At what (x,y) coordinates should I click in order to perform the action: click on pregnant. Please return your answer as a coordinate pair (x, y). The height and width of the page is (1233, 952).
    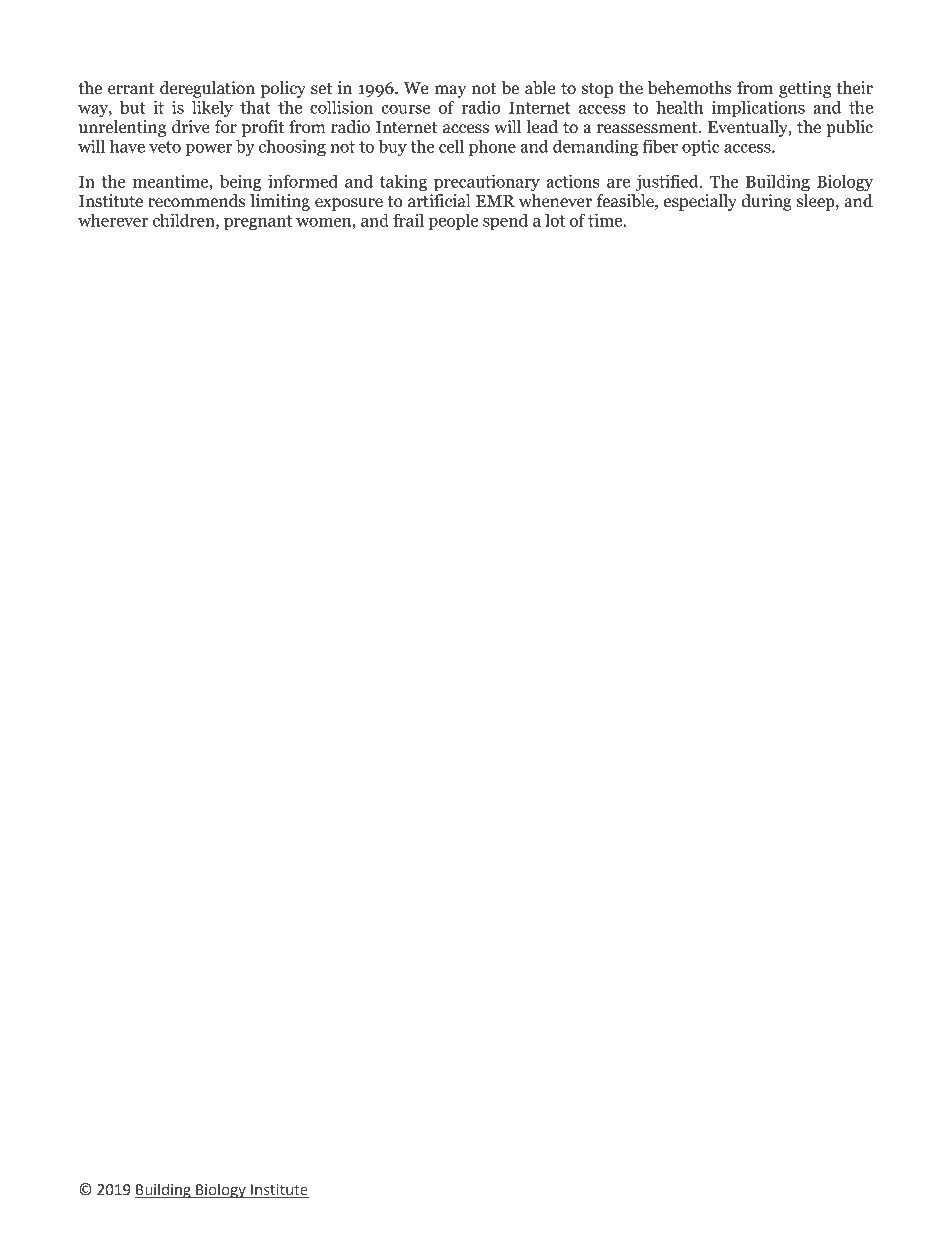
    Looking at the image, I should click on (258, 223).
